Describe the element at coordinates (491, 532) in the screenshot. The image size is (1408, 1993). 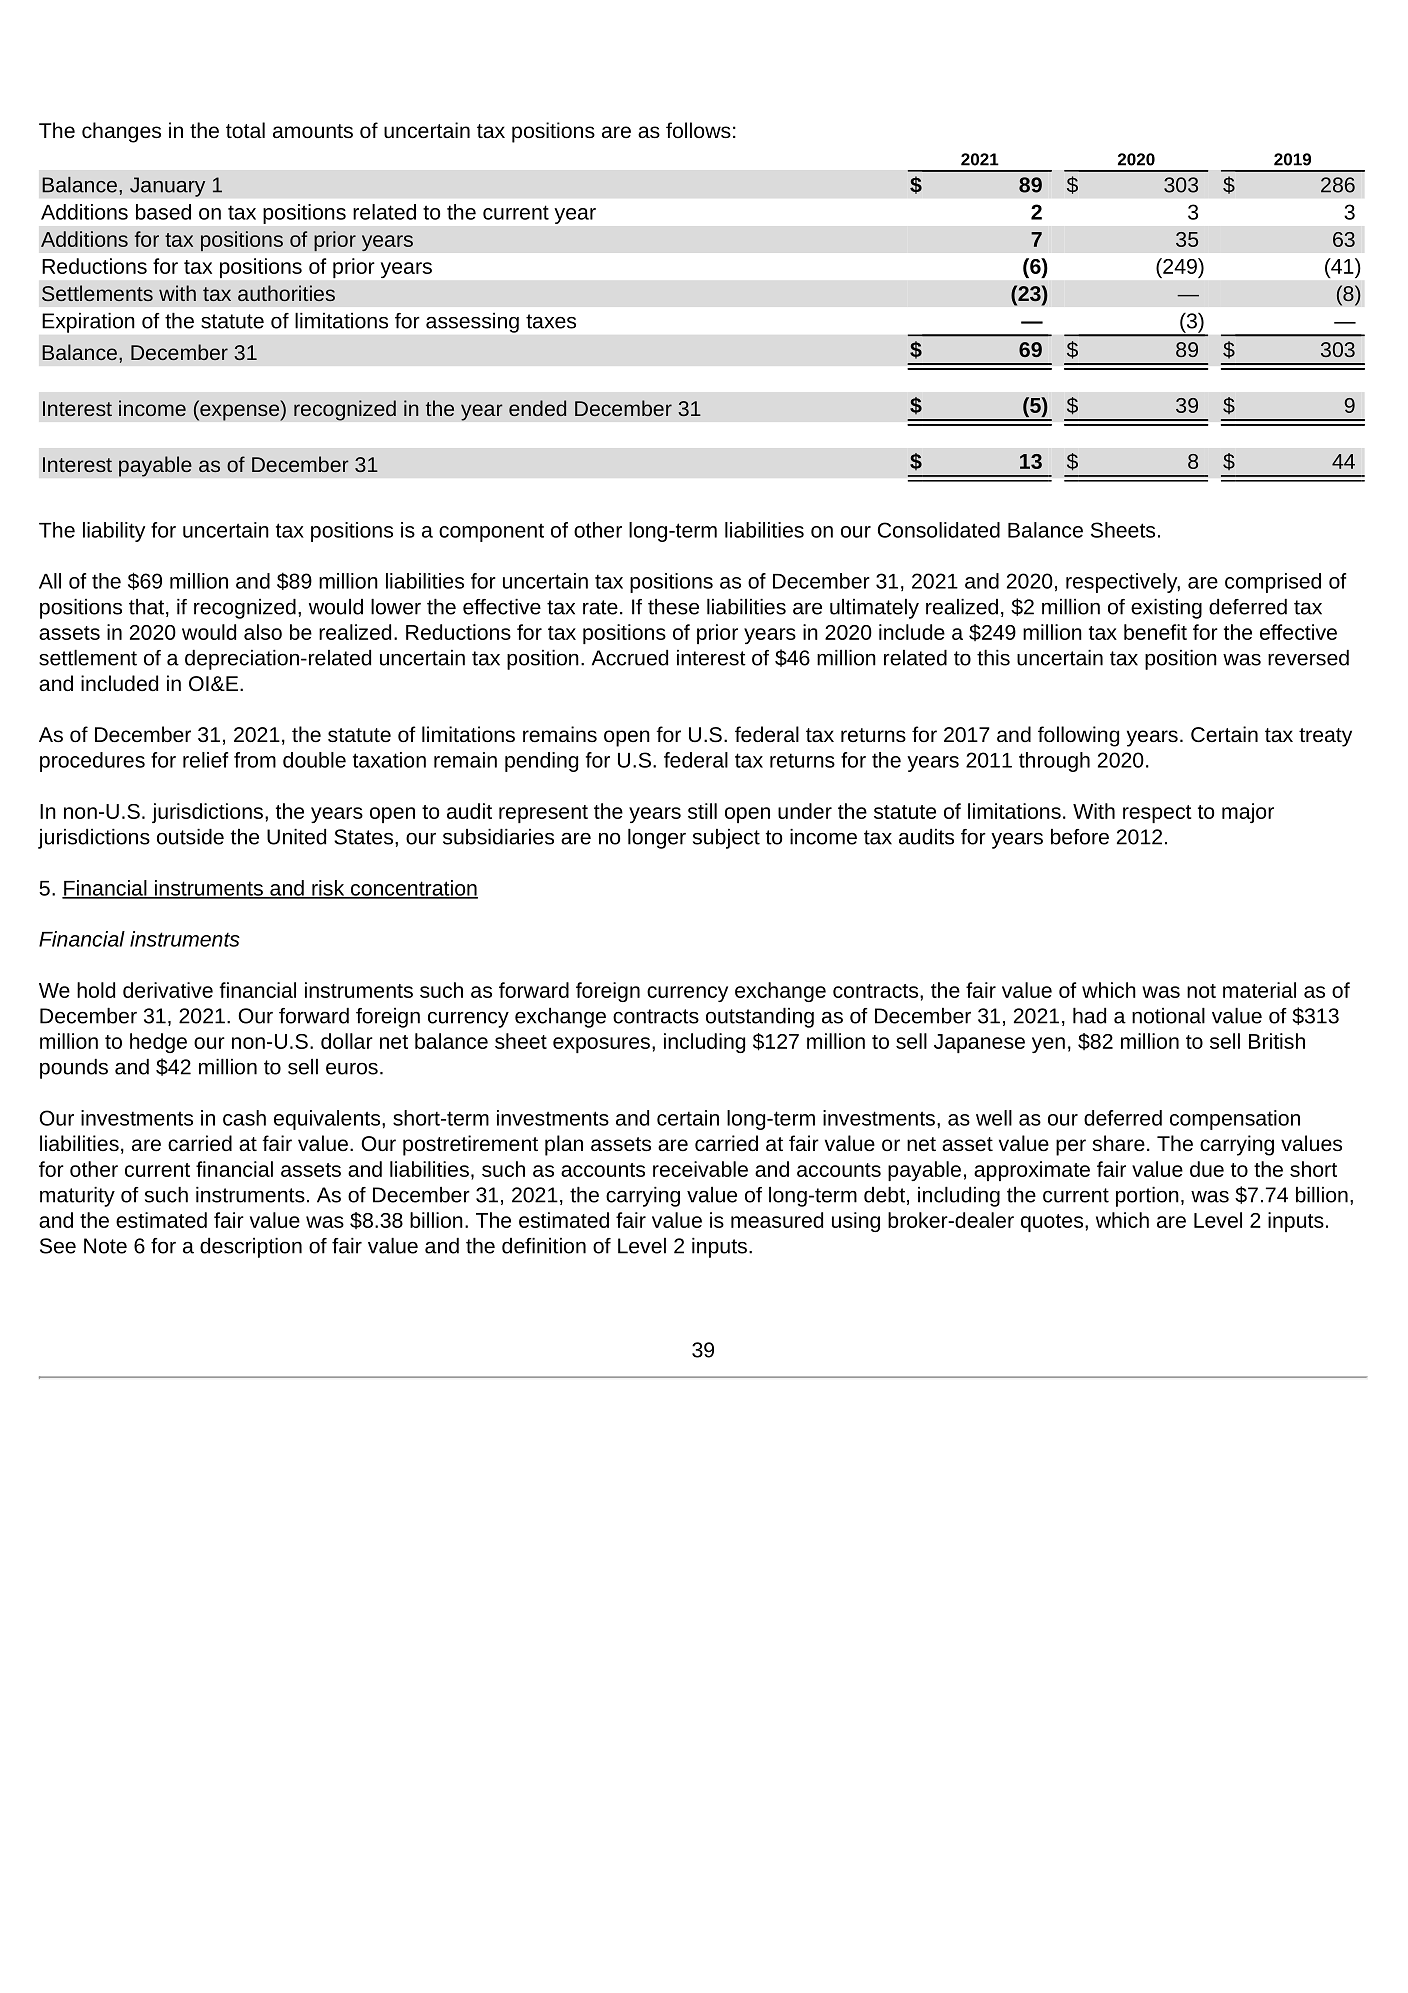
I see `component` at that location.
